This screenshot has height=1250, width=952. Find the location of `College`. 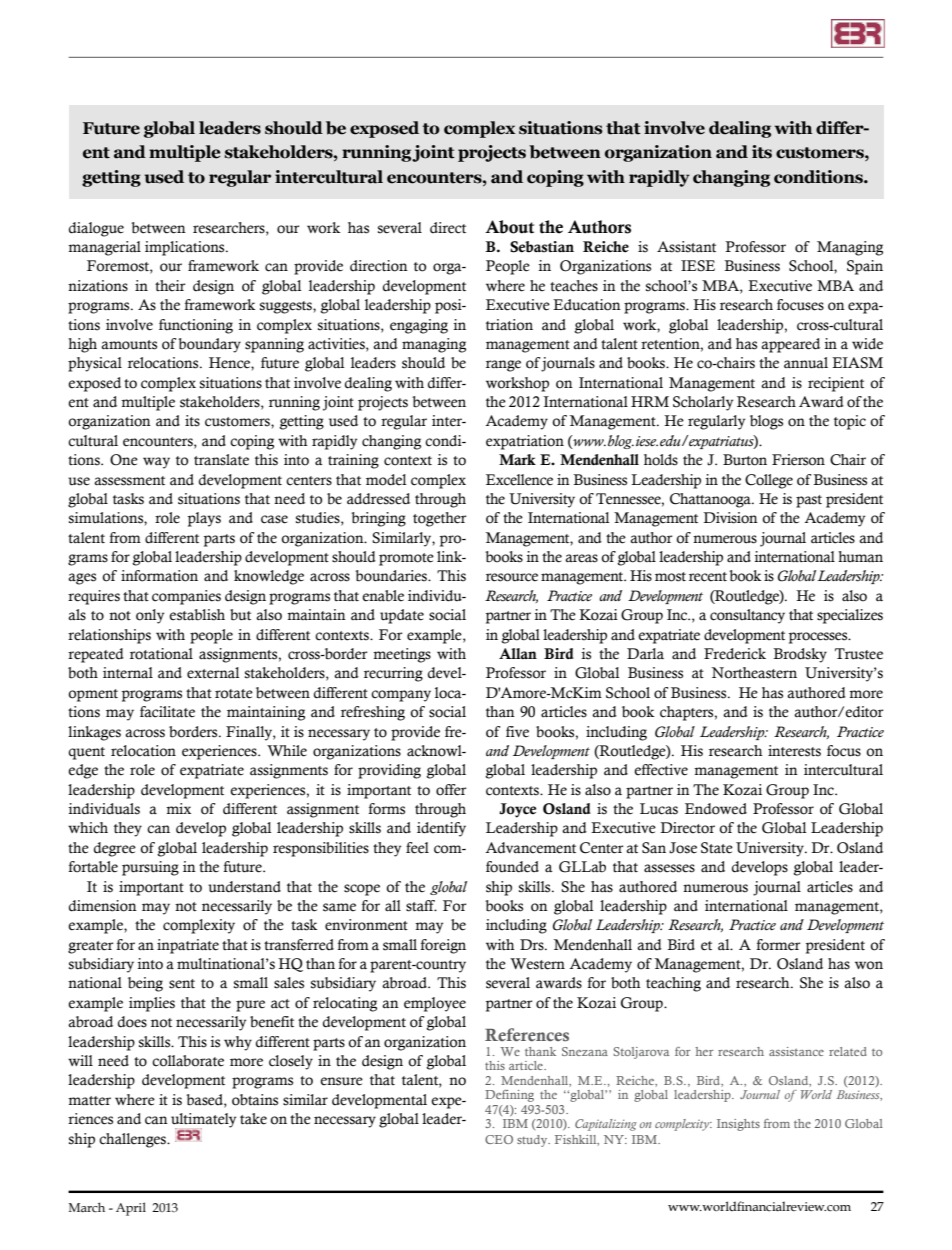

College is located at coordinates (769, 481).
